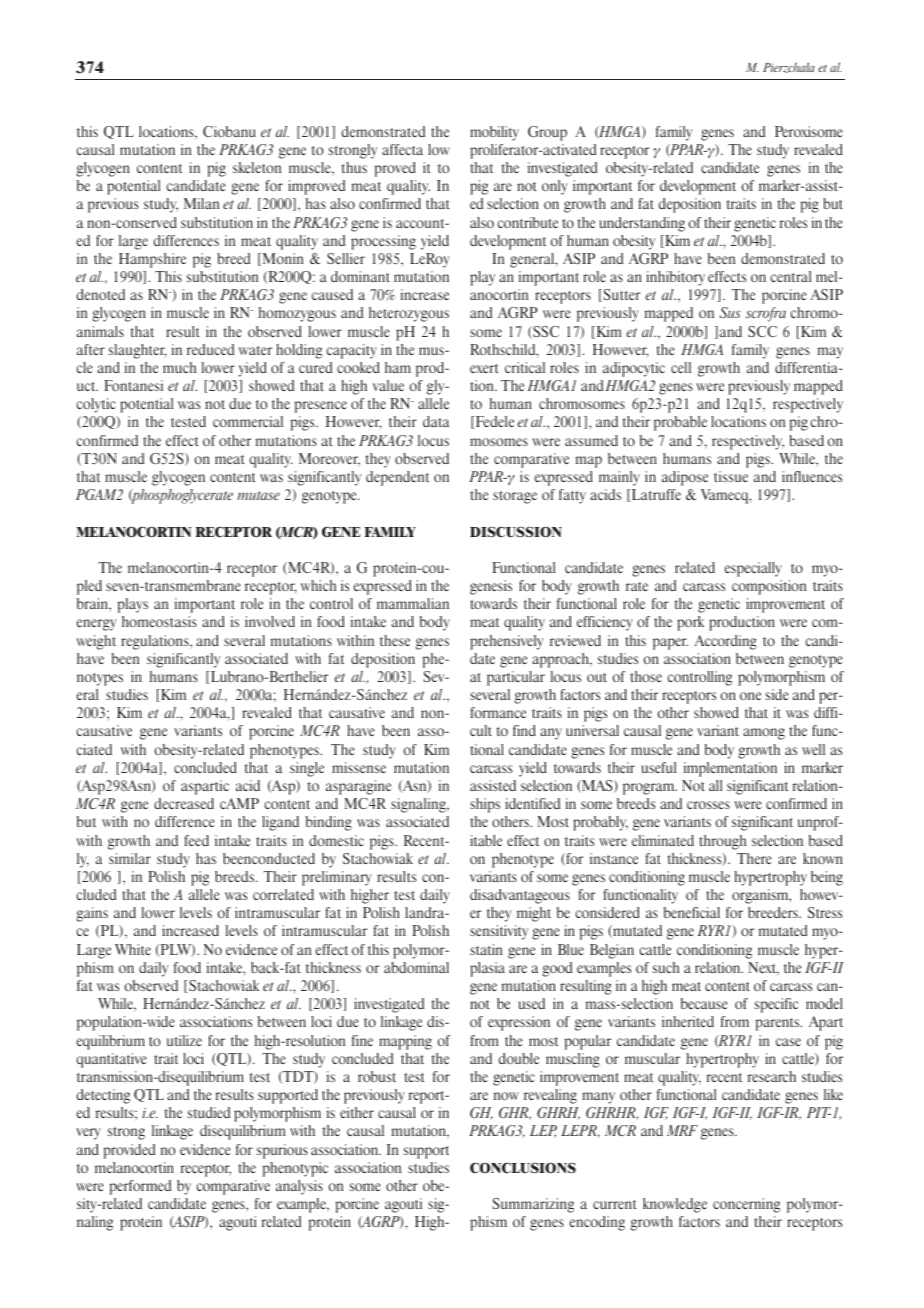 Image resolution: width=924 pixels, height=1308 pixels. Describe the element at coordinates (753, 569) in the screenshot. I see `especially` at that location.
